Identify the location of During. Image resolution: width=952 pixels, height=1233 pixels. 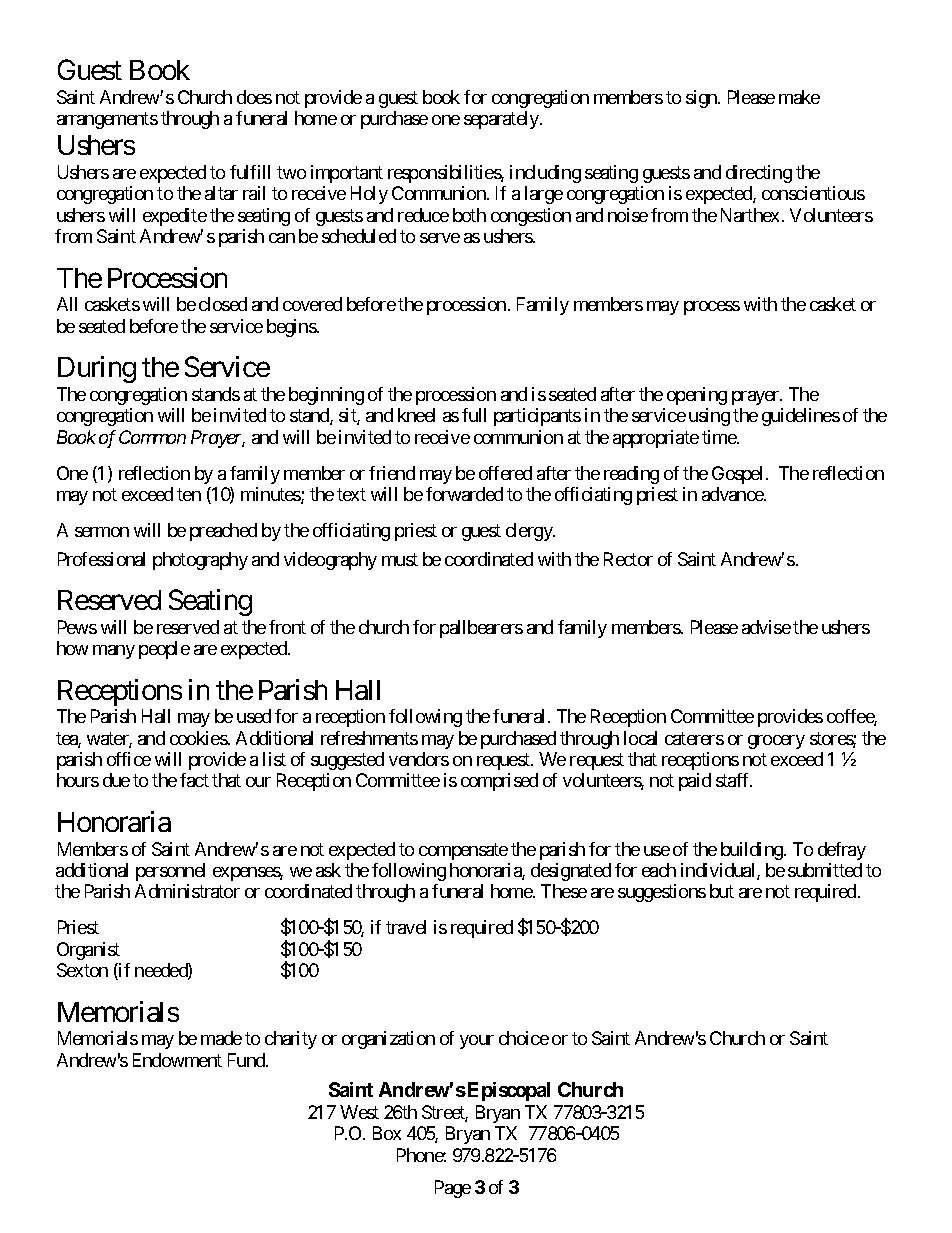
(97, 369).
